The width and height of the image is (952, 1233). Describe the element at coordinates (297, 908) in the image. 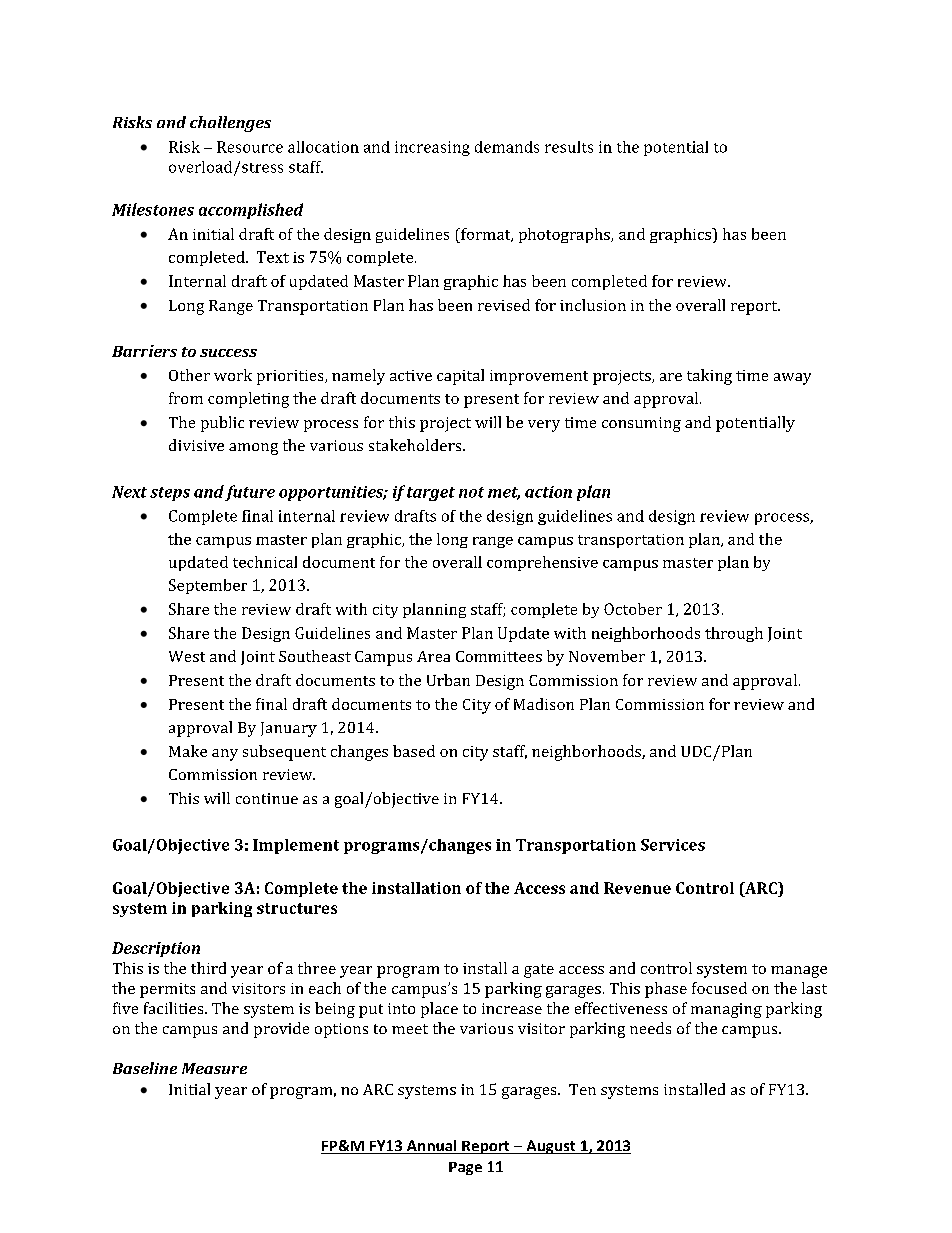

I see `structures` at that location.
